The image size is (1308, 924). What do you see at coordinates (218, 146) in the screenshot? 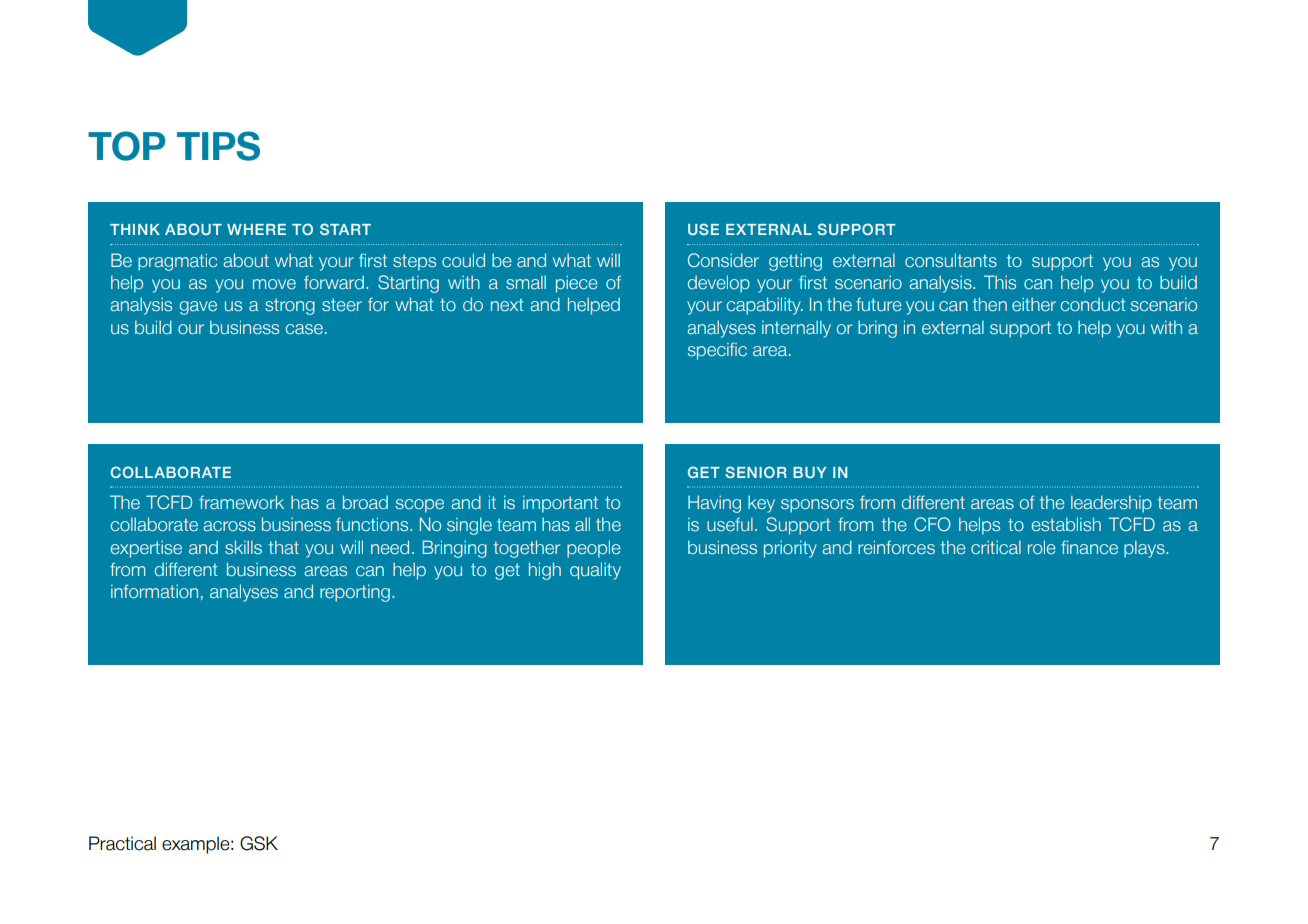
I see `TIPS` at bounding box center [218, 146].
